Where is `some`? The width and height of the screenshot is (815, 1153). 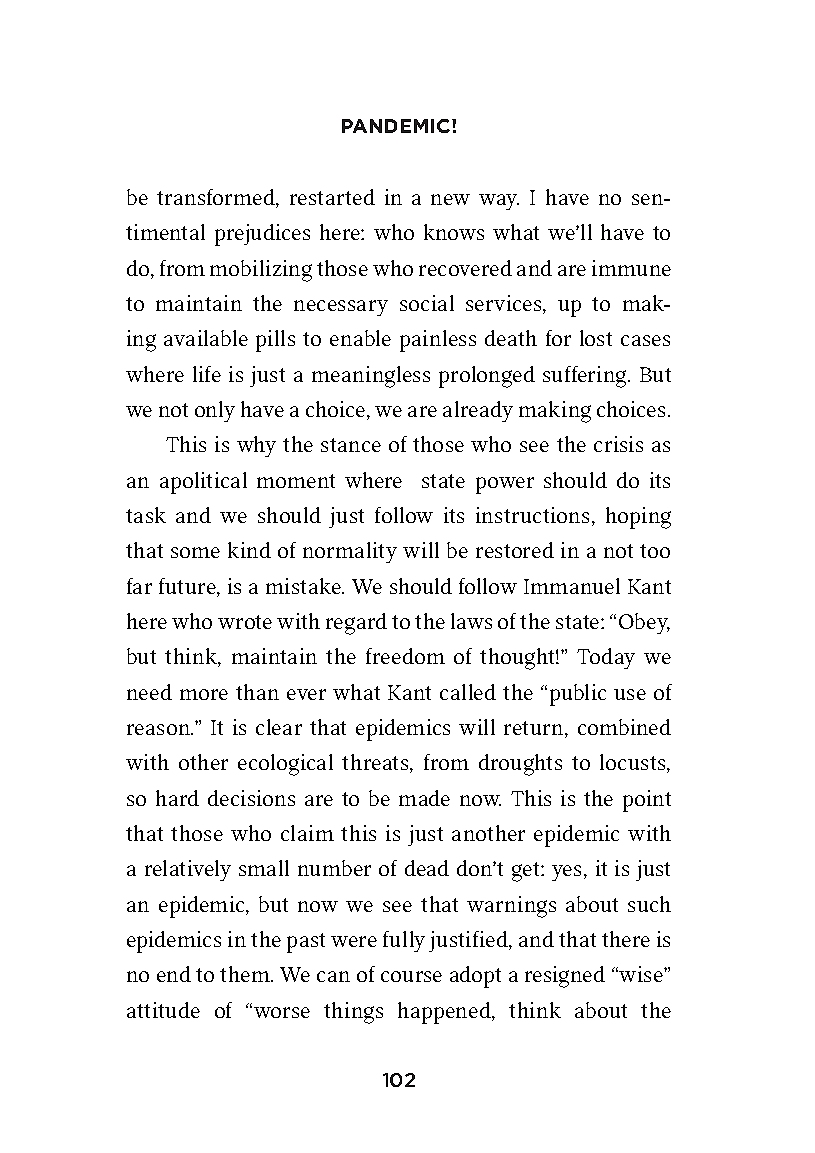
some is located at coordinates (195, 552).
